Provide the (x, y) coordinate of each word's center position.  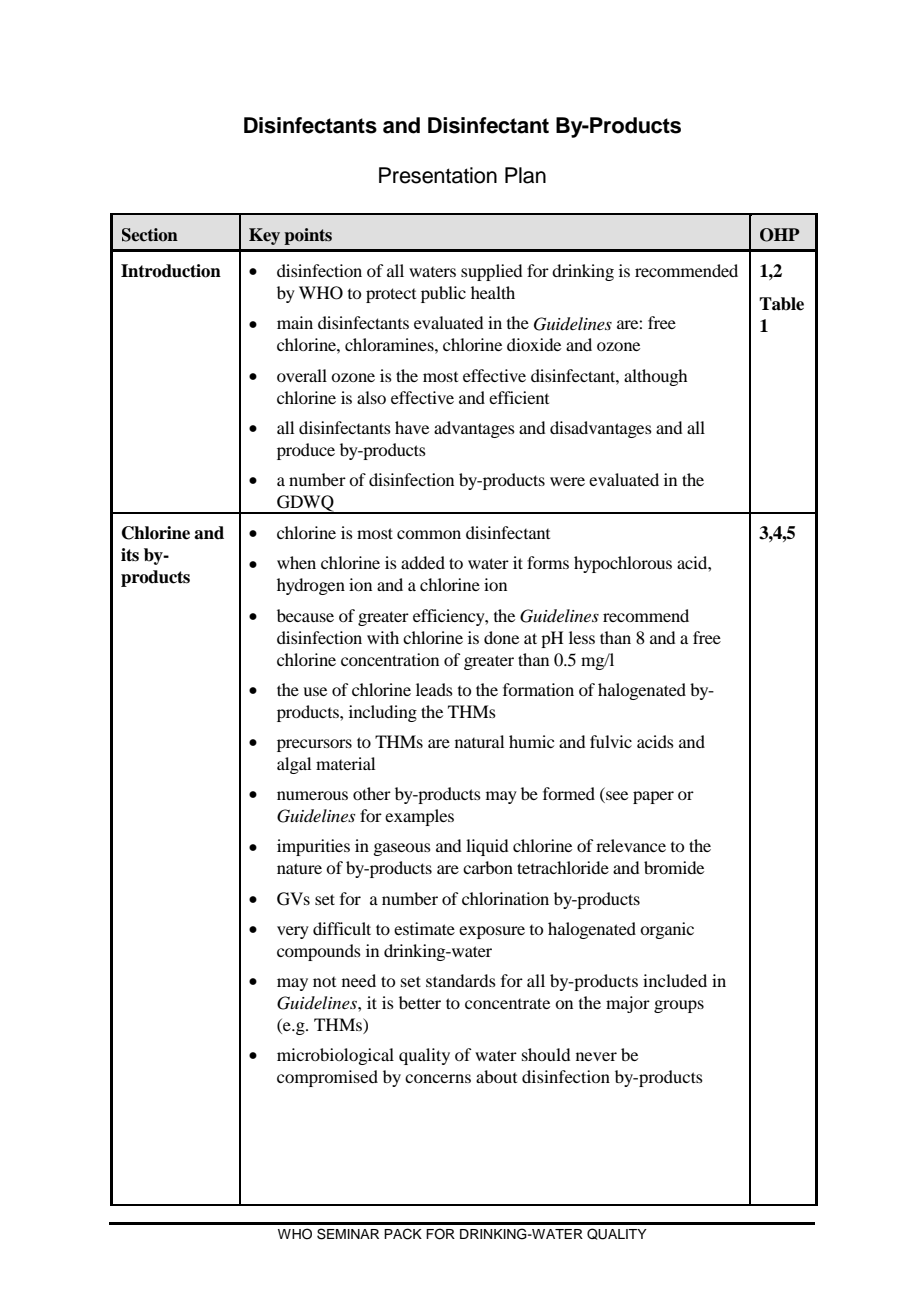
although (655, 377)
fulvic (611, 741)
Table (781, 304)
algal (294, 765)
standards (461, 980)
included (675, 980)
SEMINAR (348, 1234)
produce (306, 451)
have (412, 427)
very (293, 932)
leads (434, 689)
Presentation (438, 175)
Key (264, 236)
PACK (403, 1234)
